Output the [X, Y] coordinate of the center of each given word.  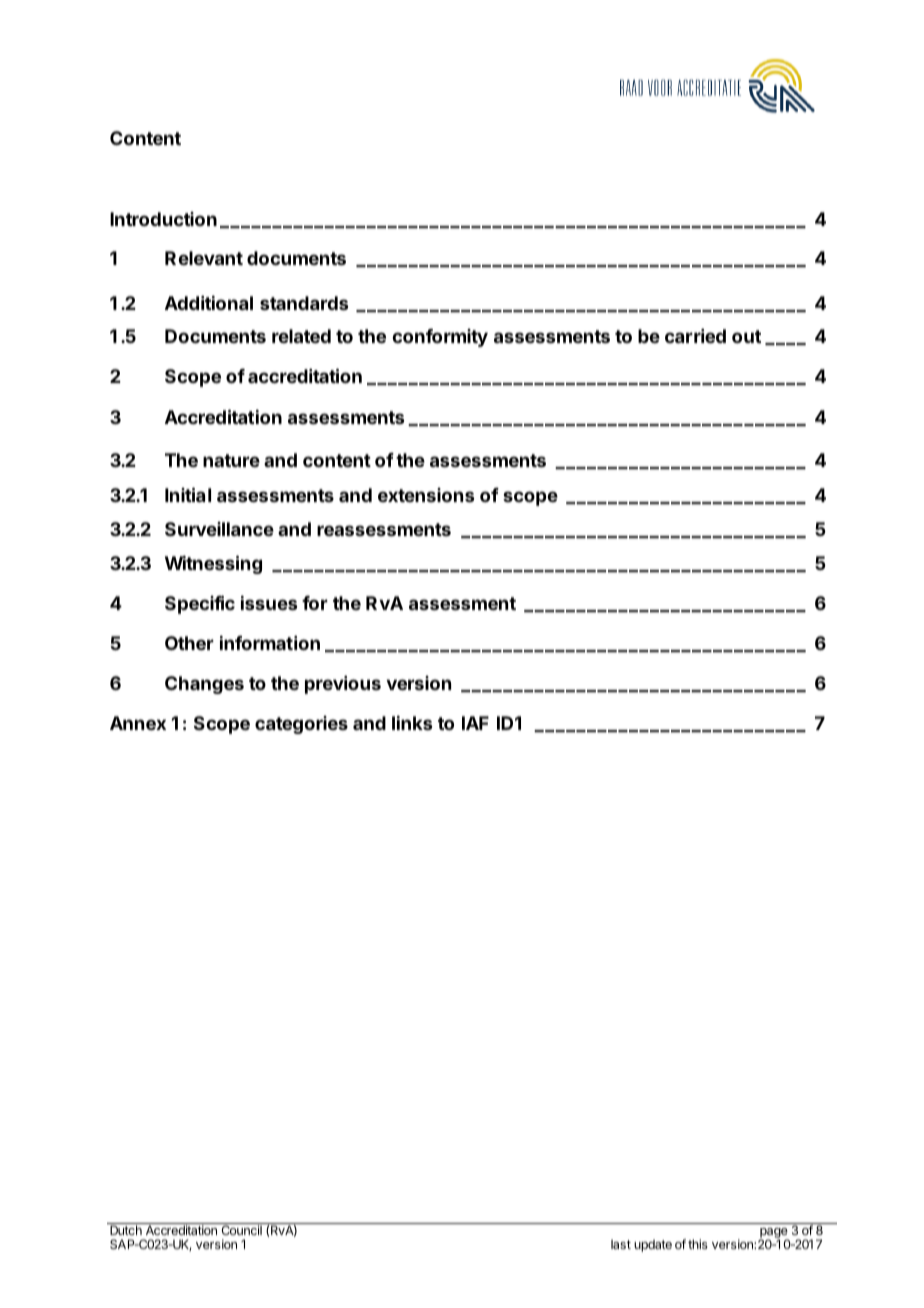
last [621, 1244]
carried [695, 336]
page [774, 1234]
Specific [200, 604]
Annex [138, 723]
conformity [440, 338]
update [653, 1246]
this [698, 1244]
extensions [426, 495]
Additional [209, 303]
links [412, 723]
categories [301, 725]
